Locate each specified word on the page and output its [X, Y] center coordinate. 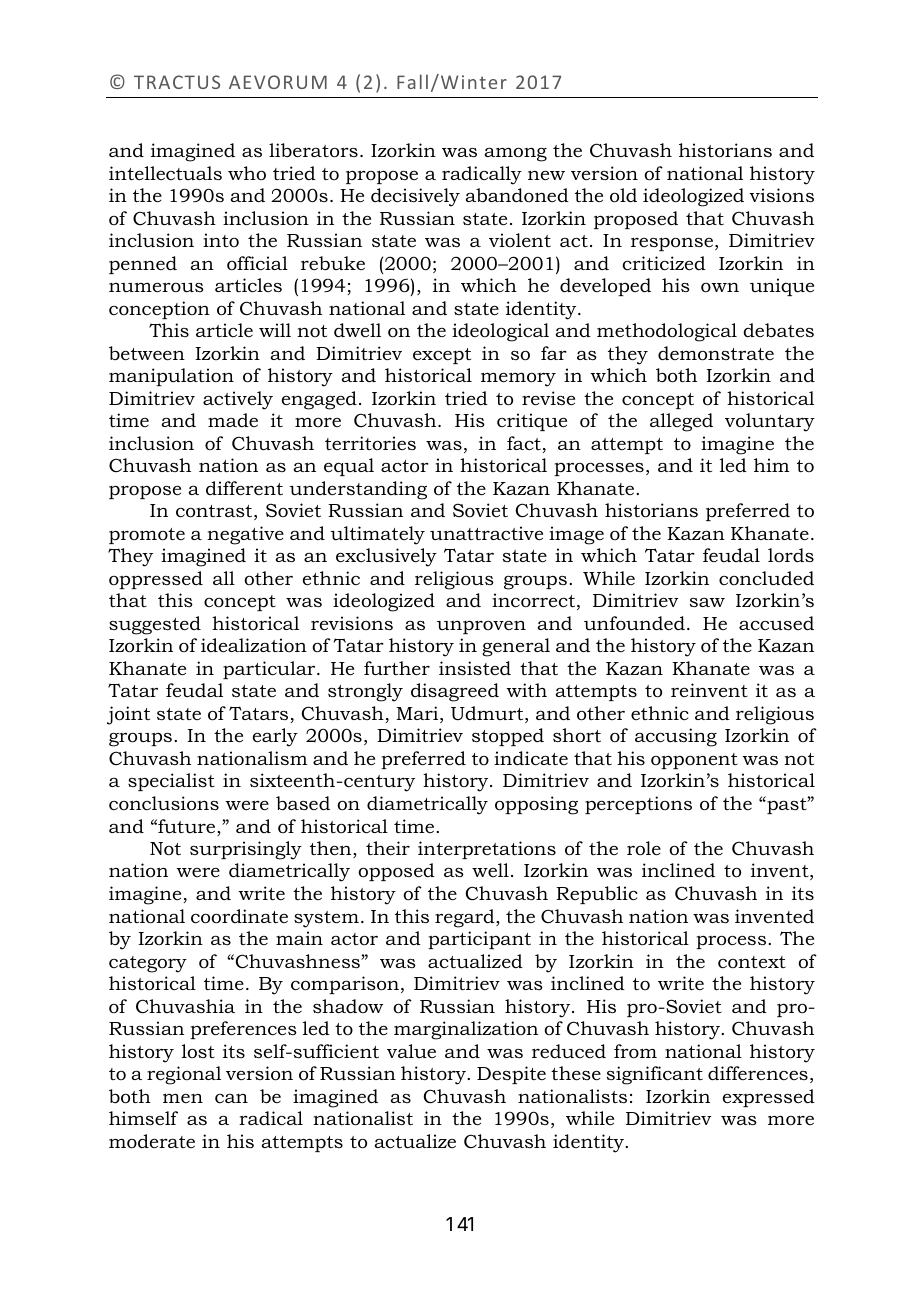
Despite [511, 1075]
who [247, 173]
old [623, 195]
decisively [415, 197]
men [183, 1098]
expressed [769, 1098]
